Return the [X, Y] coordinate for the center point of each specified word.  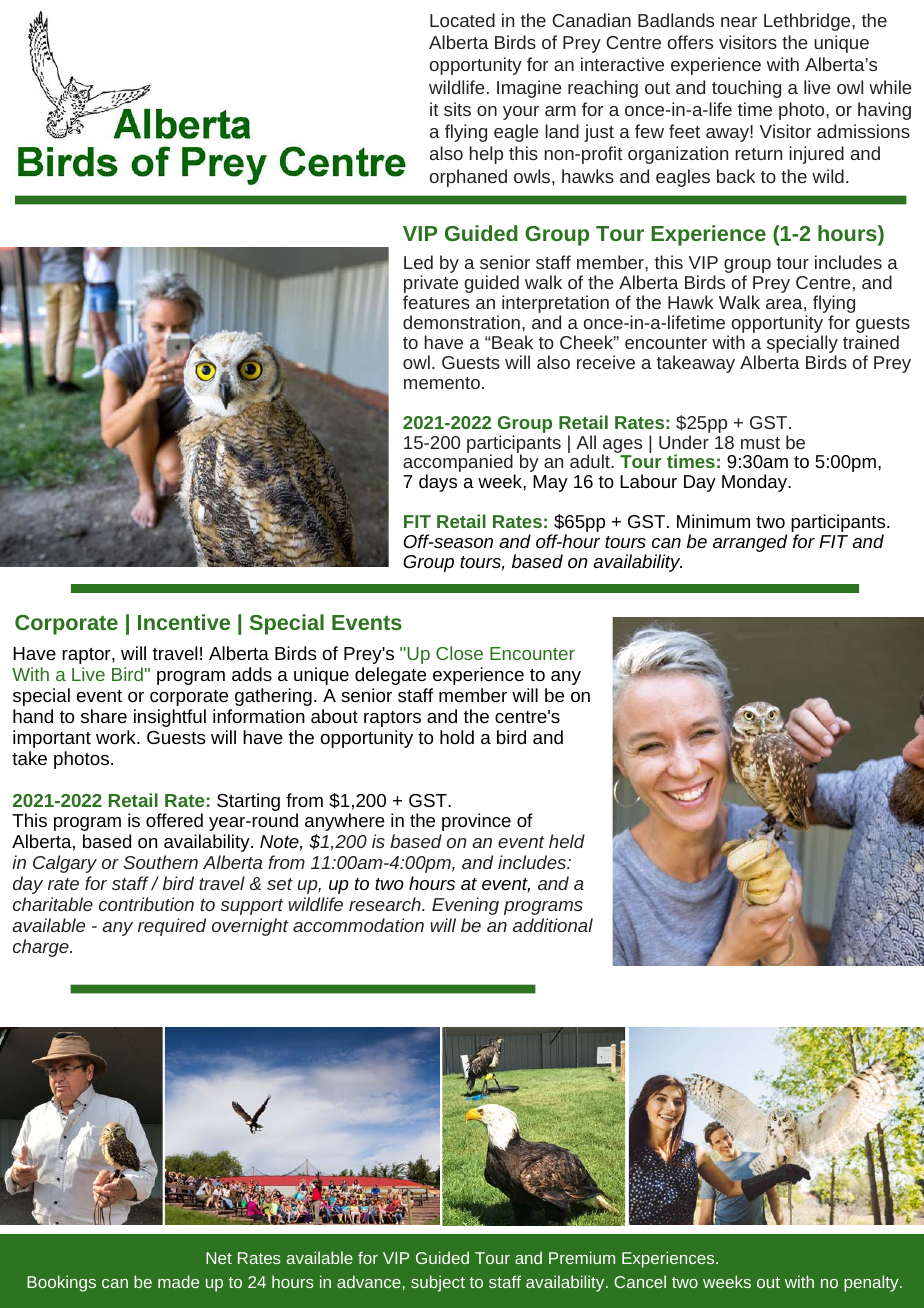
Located [462, 20]
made [178, 1281]
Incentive [184, 622]
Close [459, 653]
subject [438, 1283]
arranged [750, 543]
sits [457, 109]
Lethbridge [808, 22]
